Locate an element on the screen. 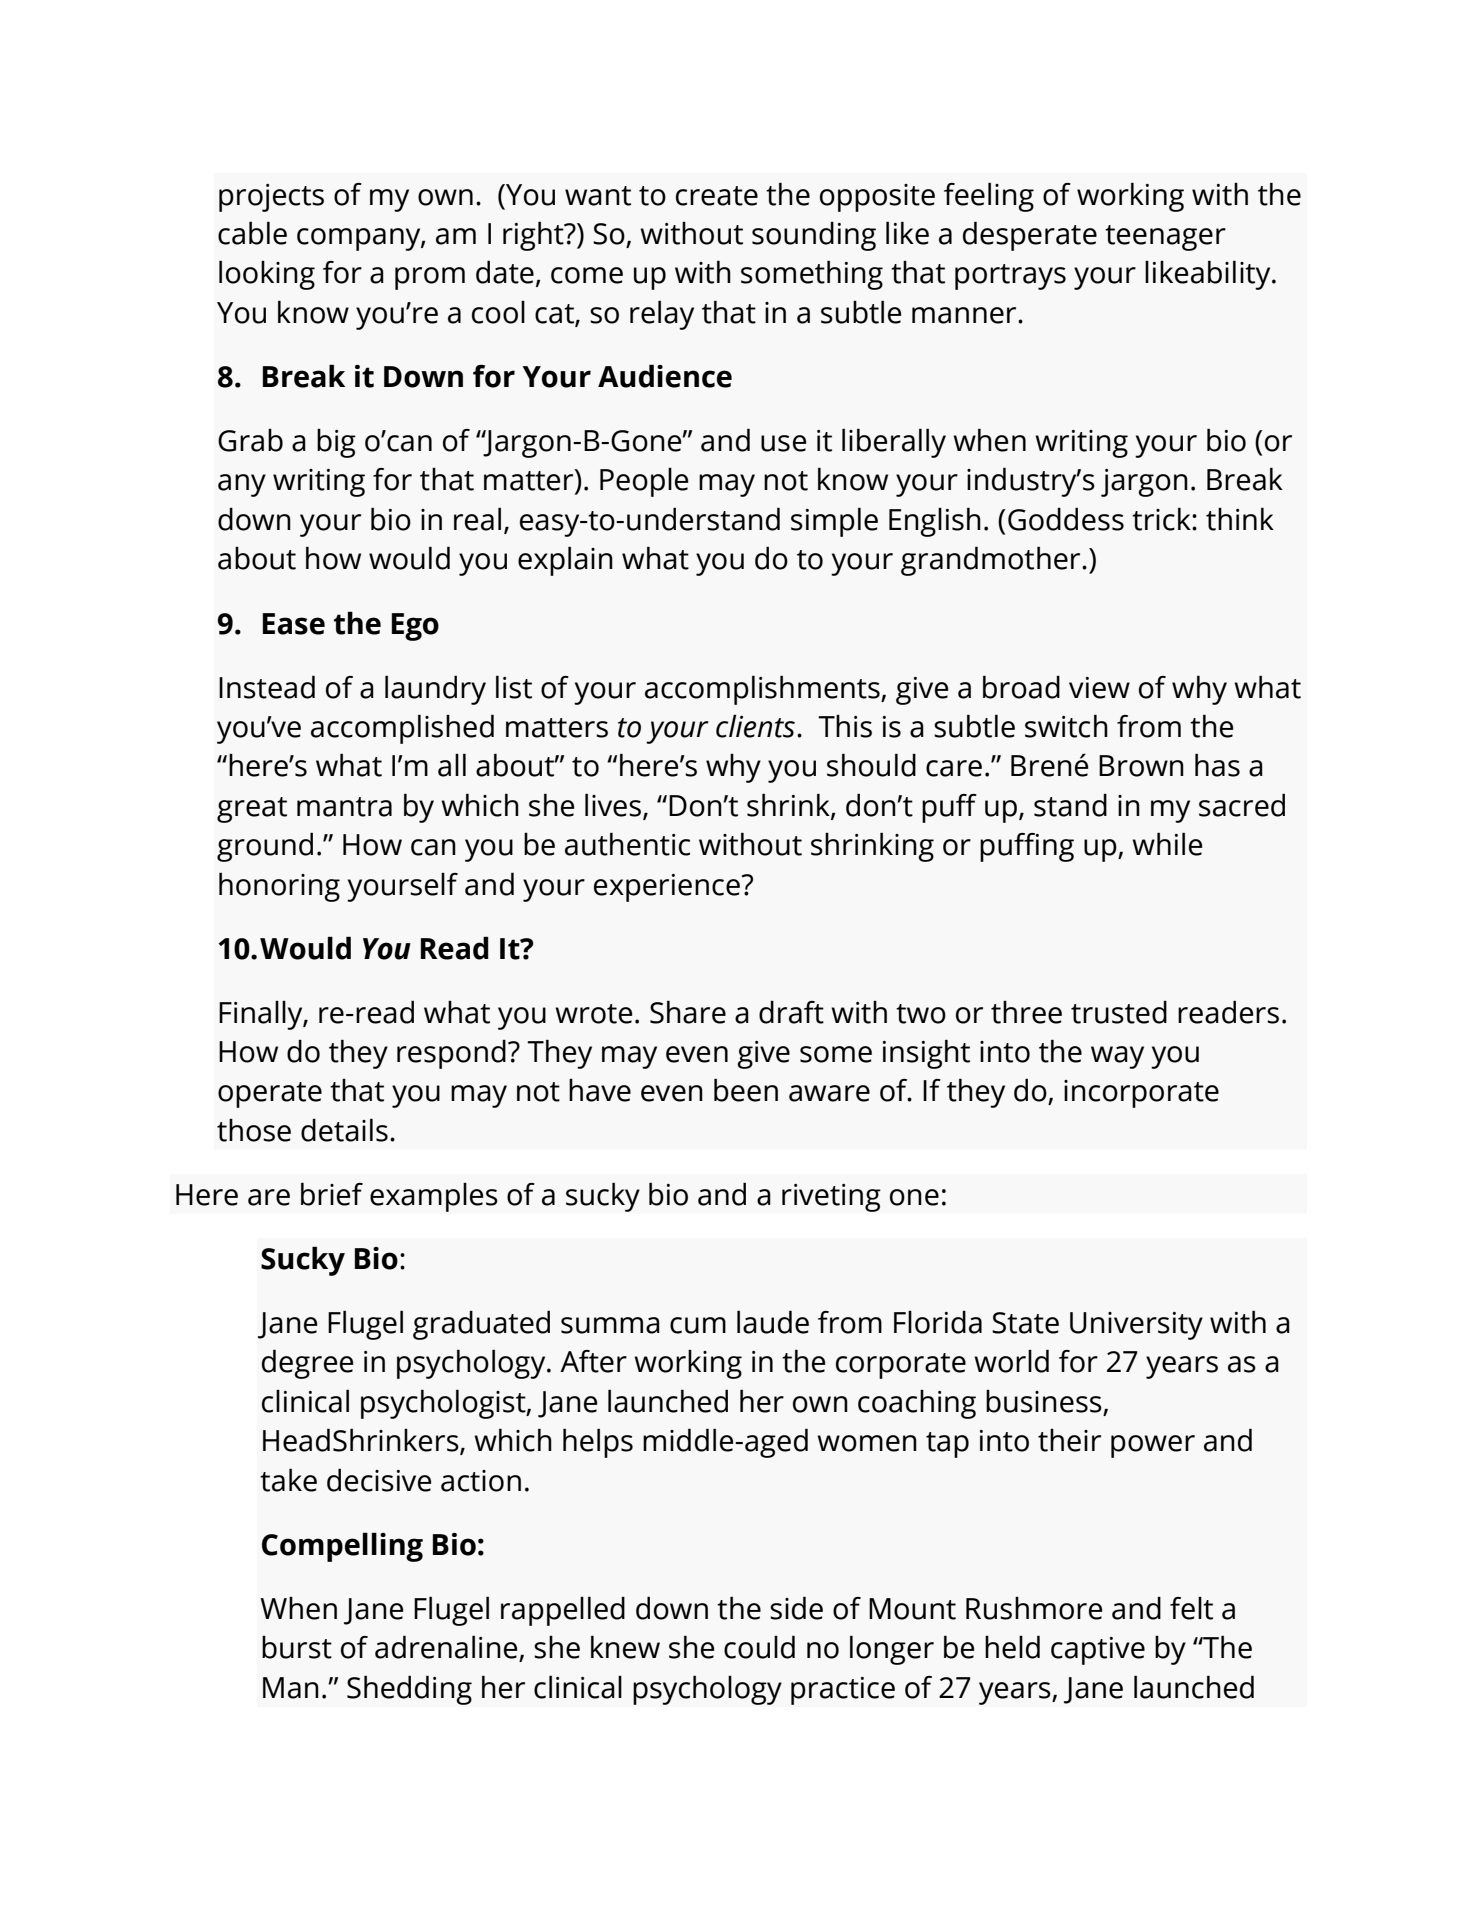  teenager is located at coordinates (1165, 238).
